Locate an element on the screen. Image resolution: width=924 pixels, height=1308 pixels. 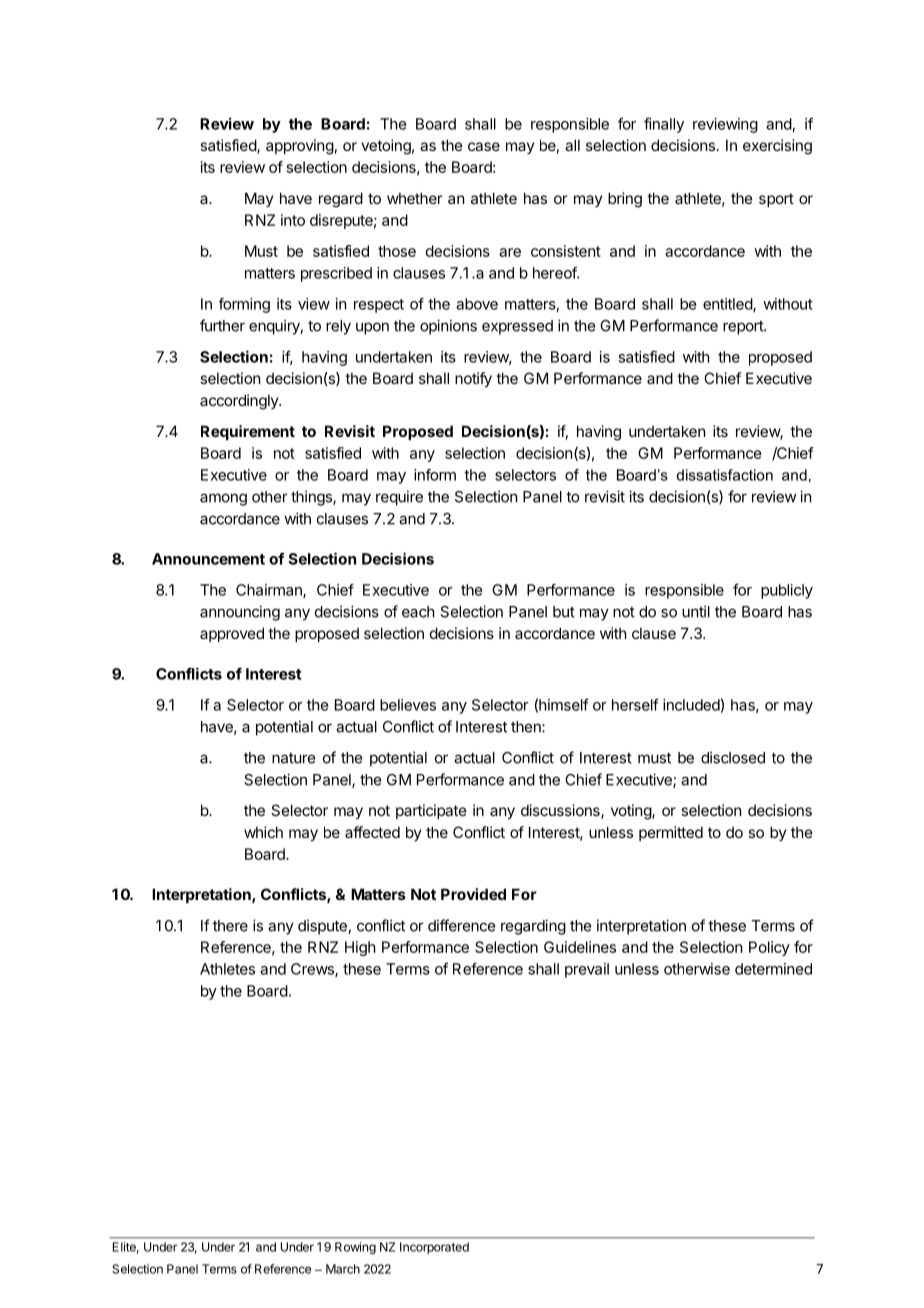
inform is located at coordinates (435, 475).
